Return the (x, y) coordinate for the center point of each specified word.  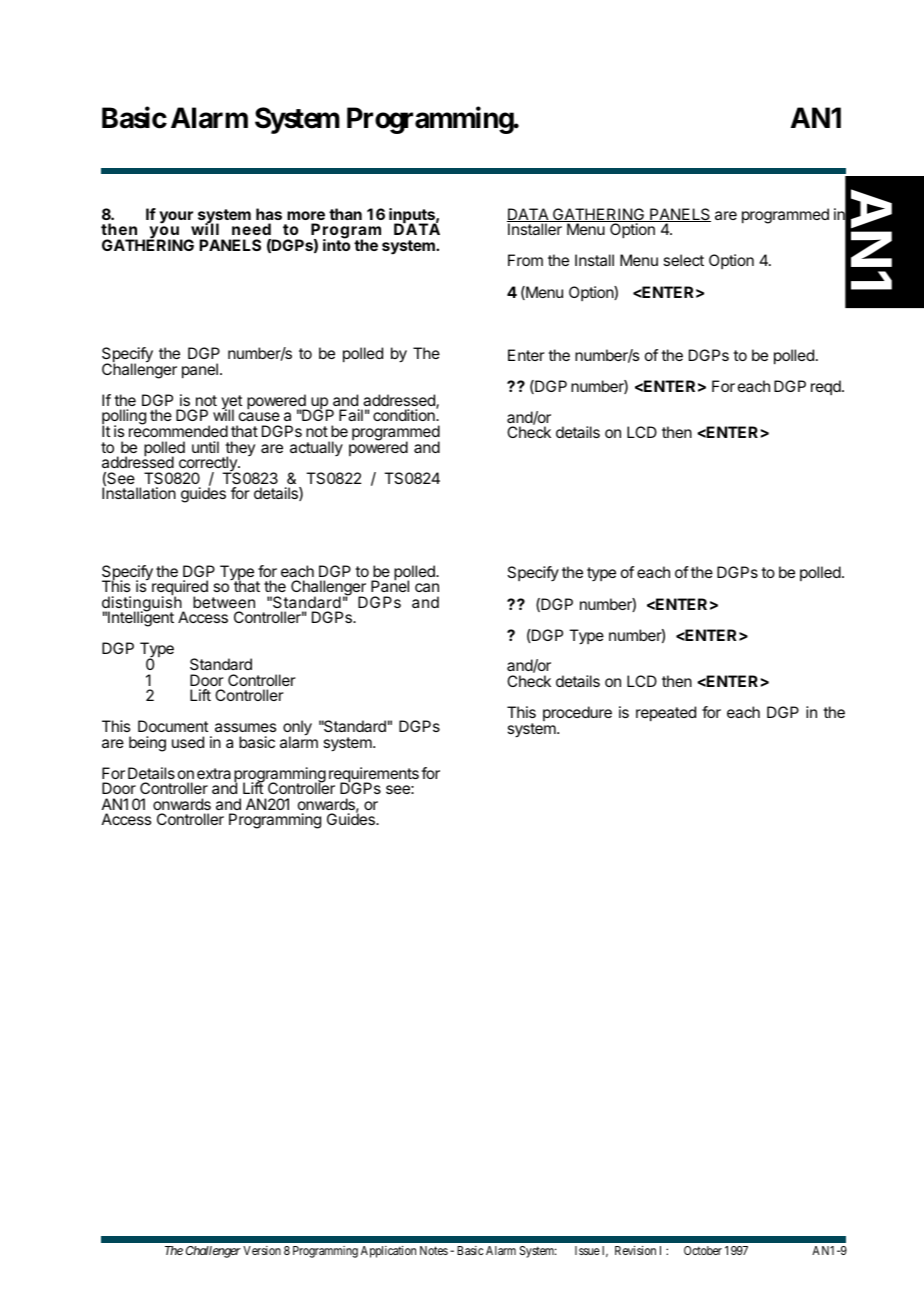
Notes (434, 1250)
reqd (827, 387)
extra (214, 773)
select (683, 260)
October (703, 1250)
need (251, 229)
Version (262, 1250)
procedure (577, 713)
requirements (374, 776)
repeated (666, 714)
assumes (245, 727)
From (525, 260)
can (427, 587)
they (239, 450)
